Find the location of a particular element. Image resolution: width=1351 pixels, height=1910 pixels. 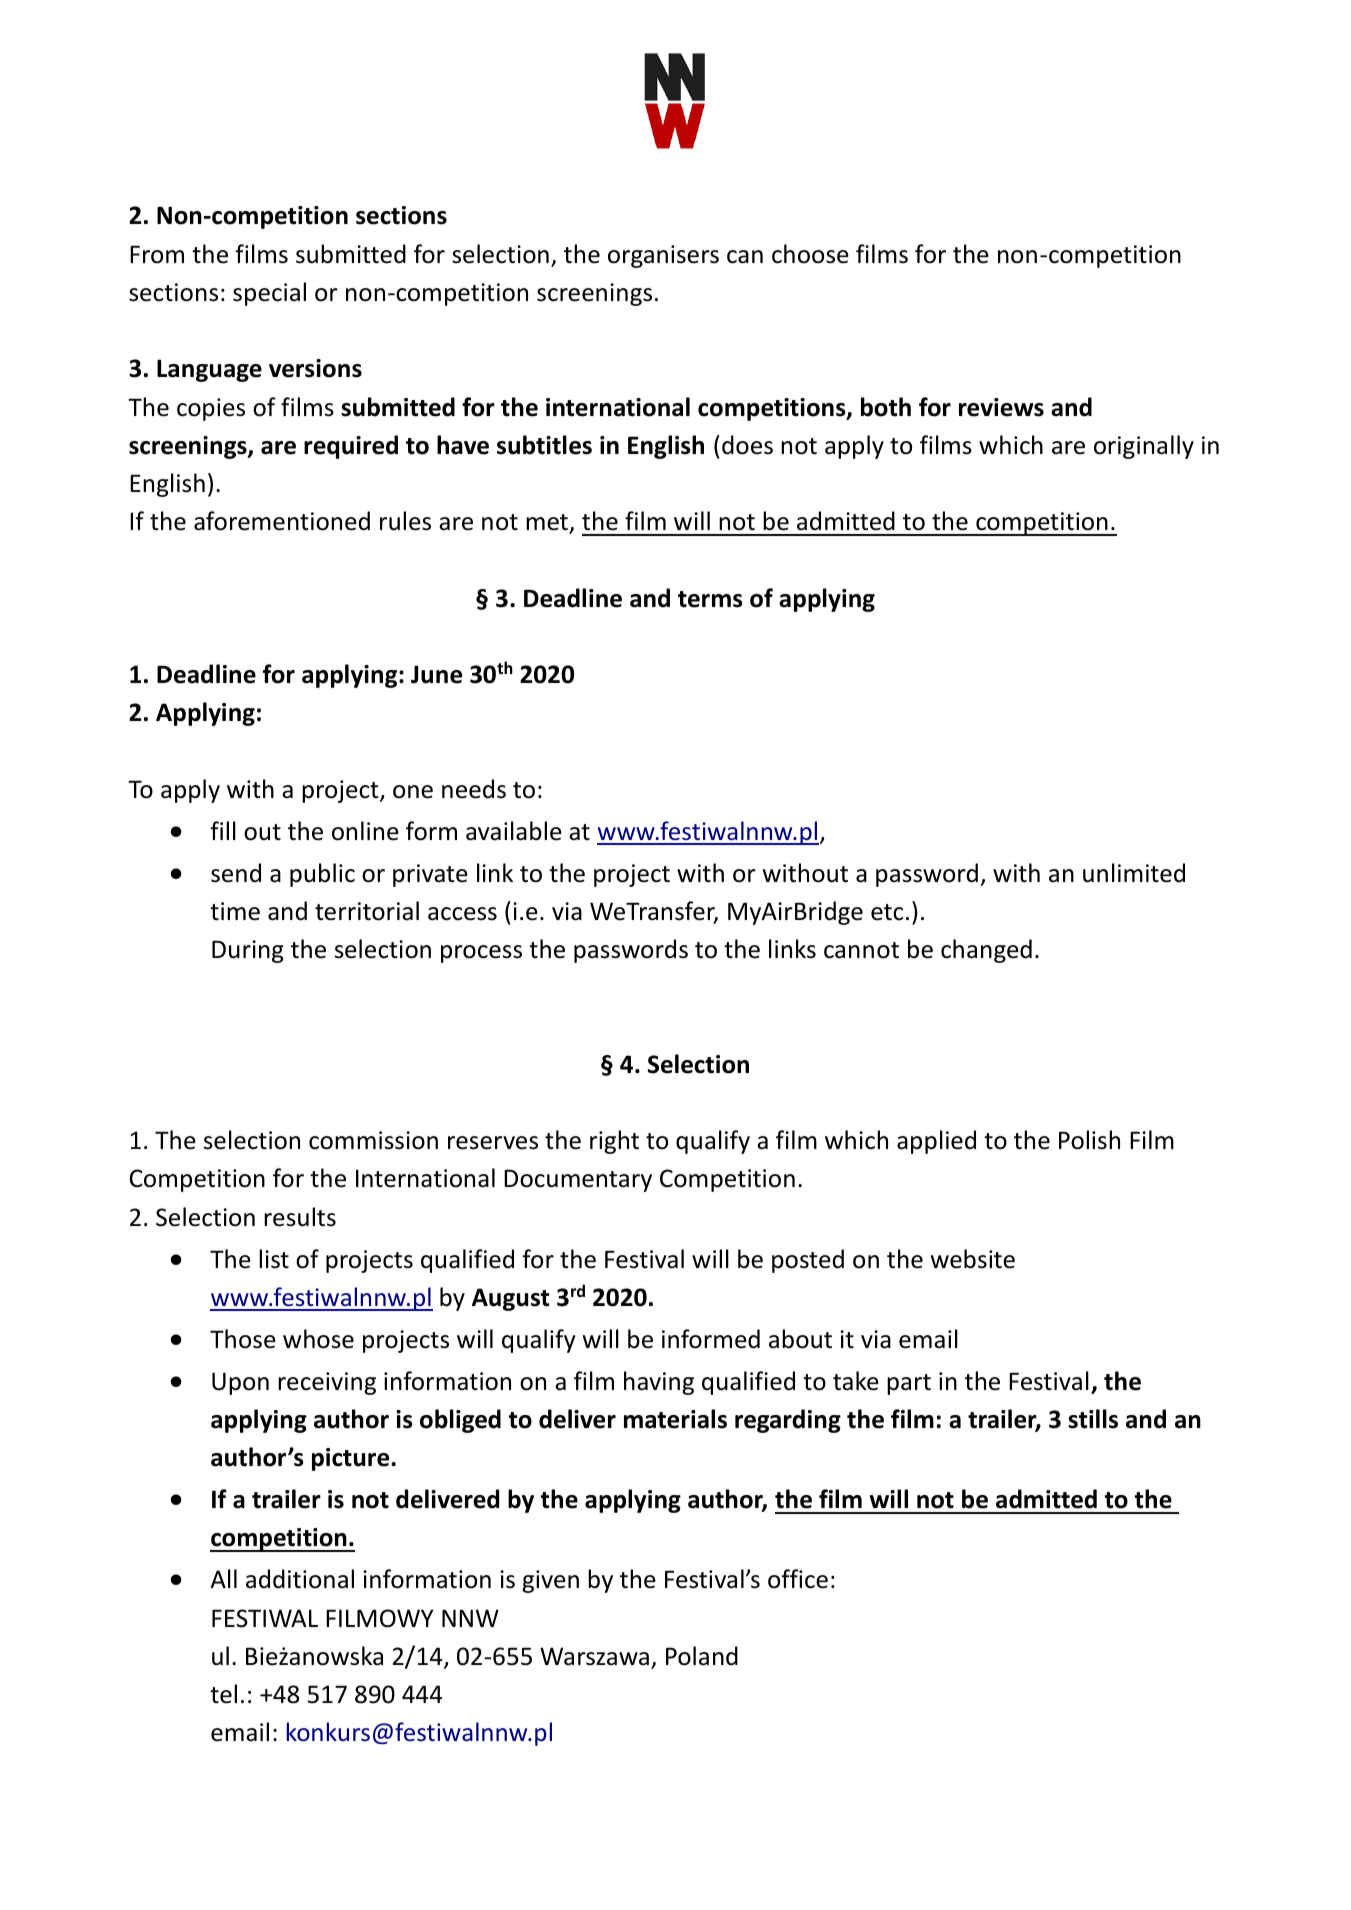

unlimited is located at coordinates (1134, 873).
